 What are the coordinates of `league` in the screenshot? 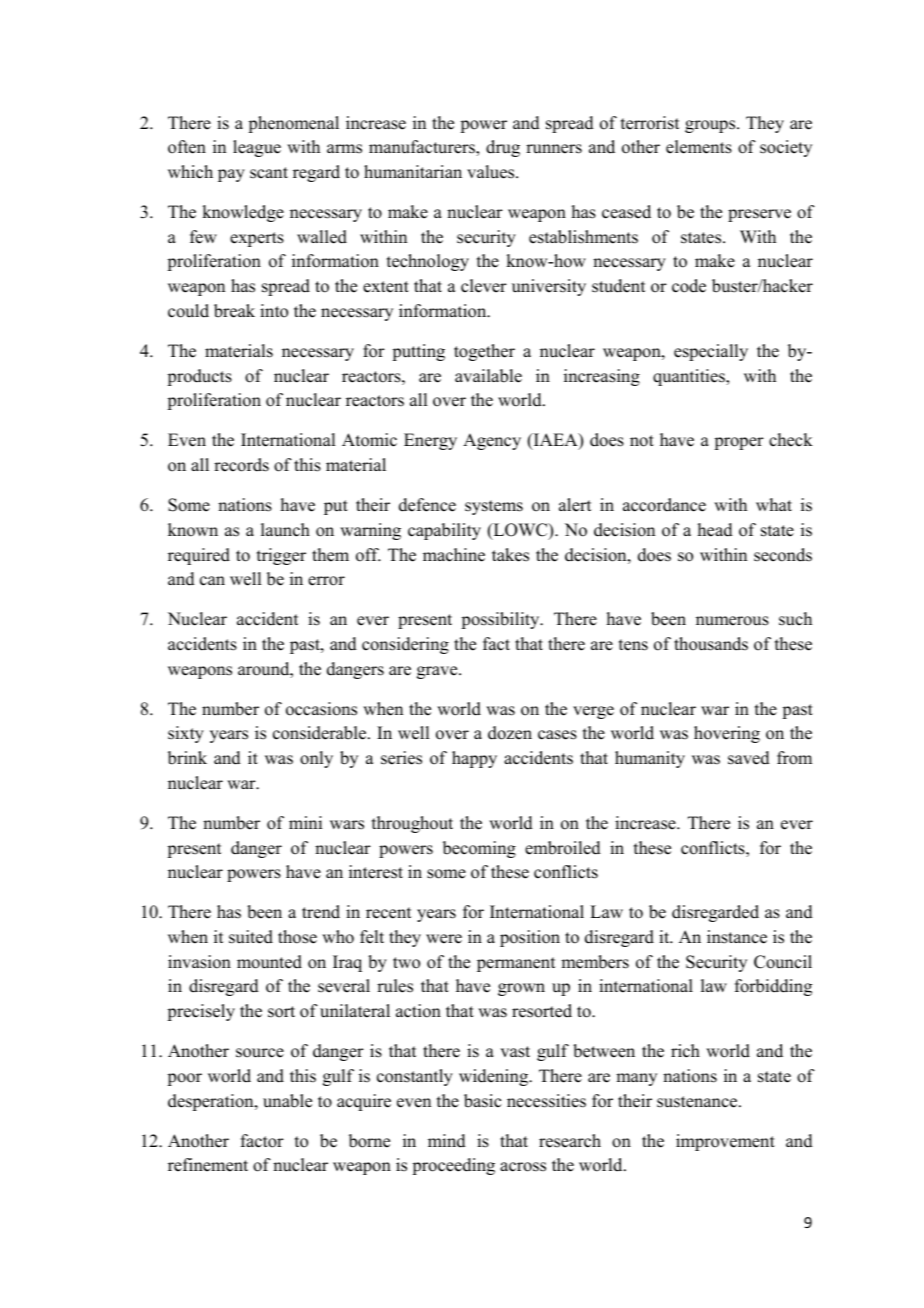 It's located at (257, 148).
